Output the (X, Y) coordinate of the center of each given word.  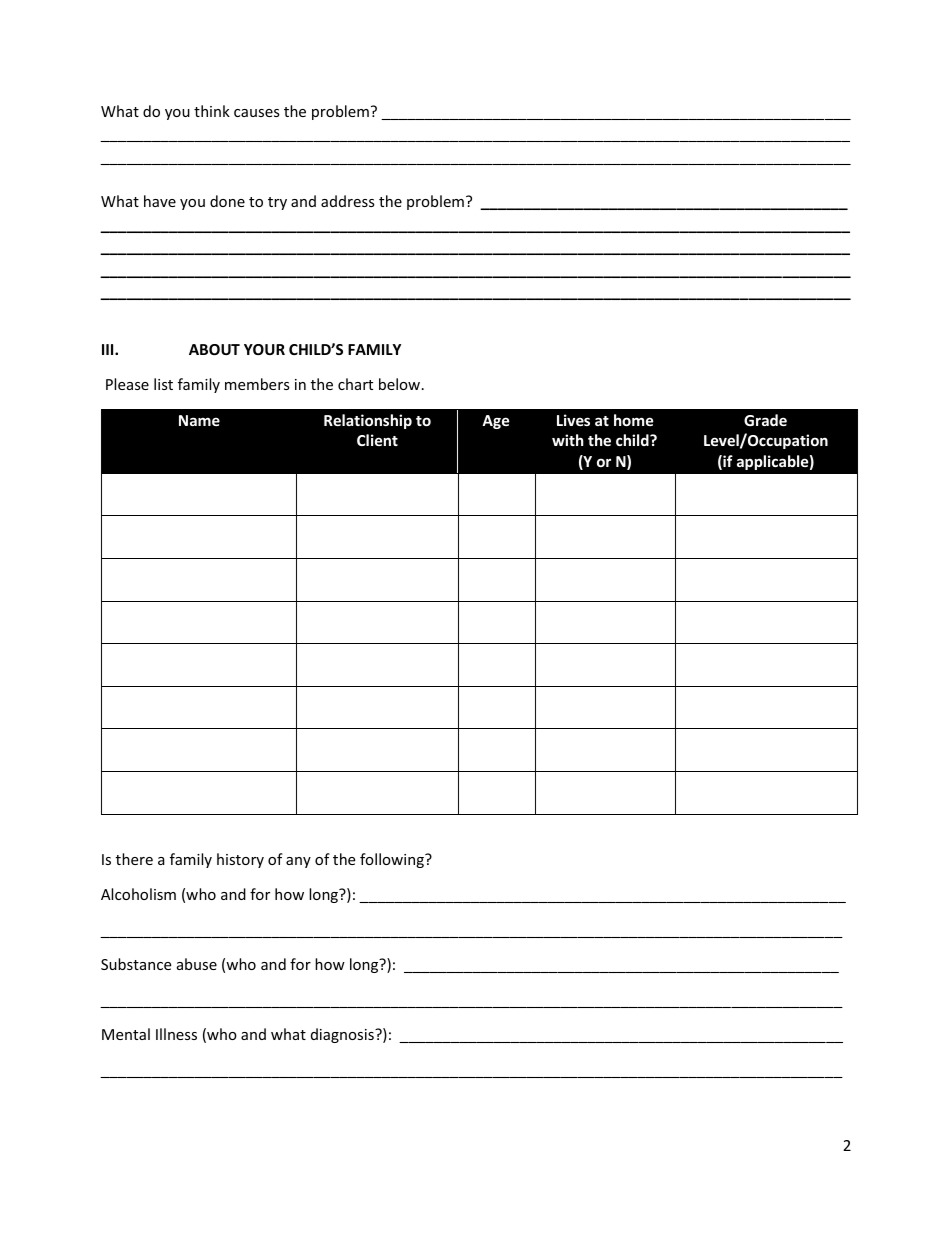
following (393, 860)
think (212, 111)
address (348, 201)
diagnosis (343, 1035)
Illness (176, 1034)
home (634, 420)
